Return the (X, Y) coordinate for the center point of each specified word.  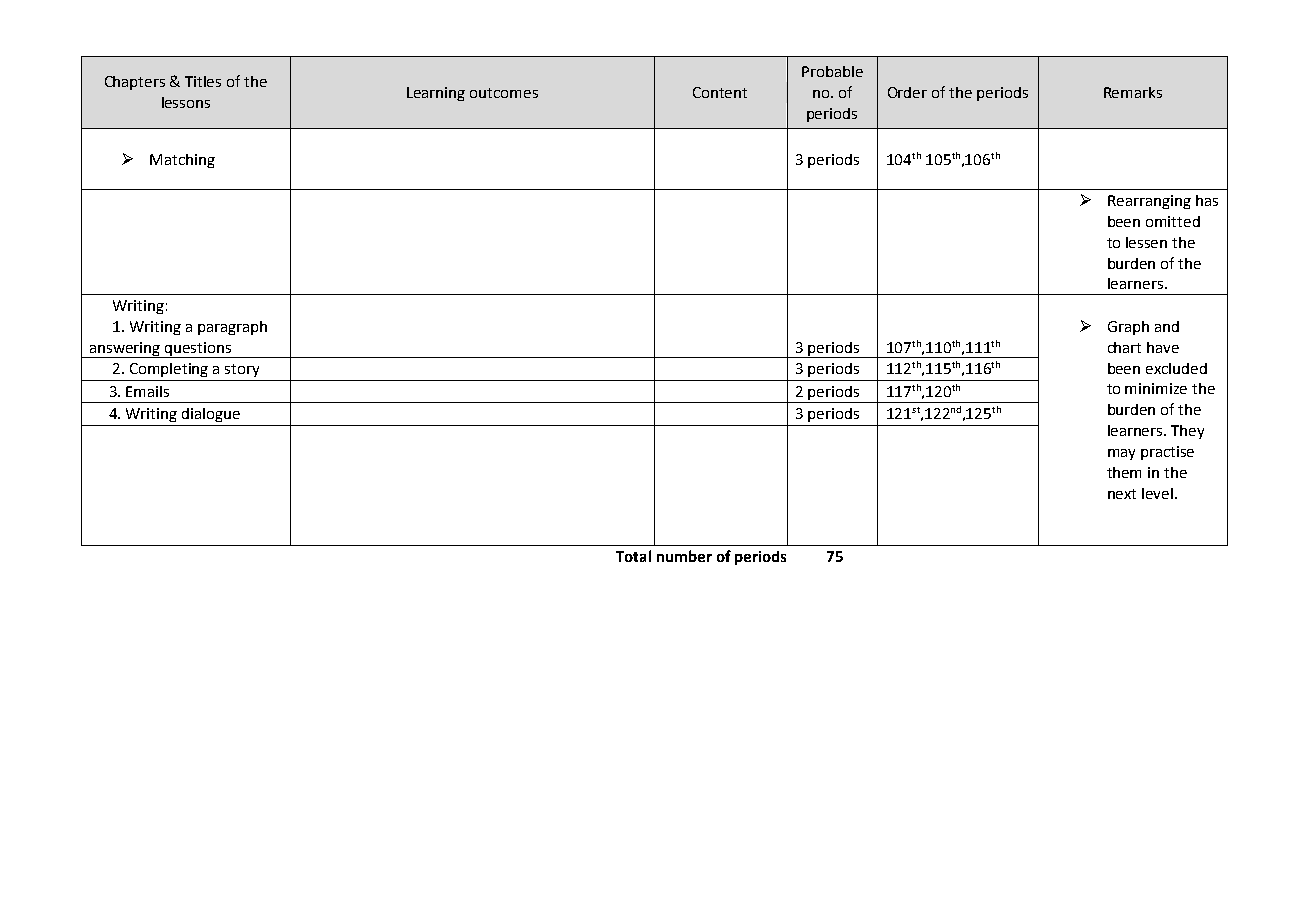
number (684, 556)
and (1167, 326)
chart (1124, 347)
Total (633, 556)
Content (720, 92)
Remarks (1133, 92)
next (1122, 494)
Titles (203, 81)
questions (198, 350)
